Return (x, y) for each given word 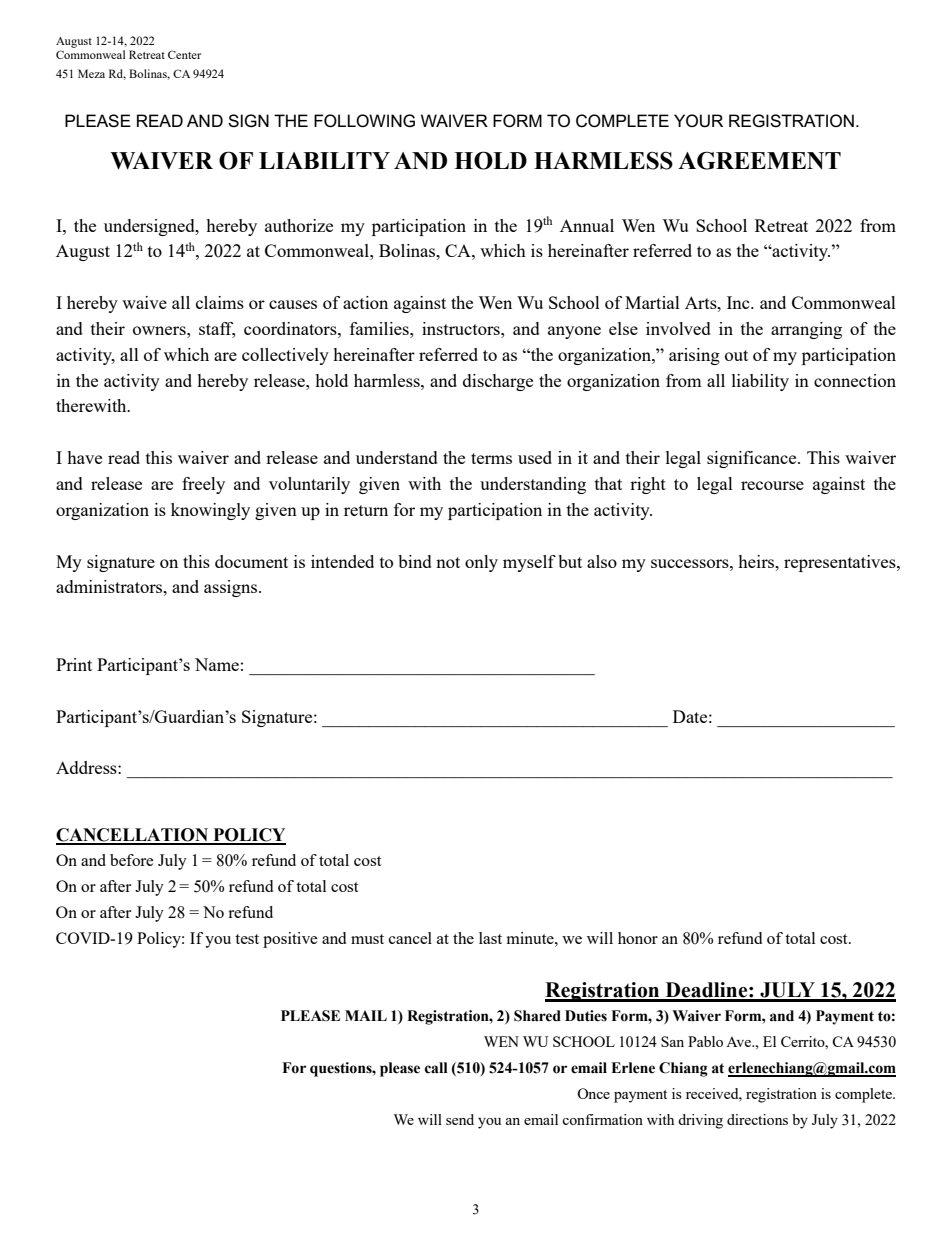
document (251, 561)
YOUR (698, 121)
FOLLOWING (364, 121)
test (247, 939)
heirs (757, 561)
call (436, 1068)
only (481, 563)
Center (184, 54)
